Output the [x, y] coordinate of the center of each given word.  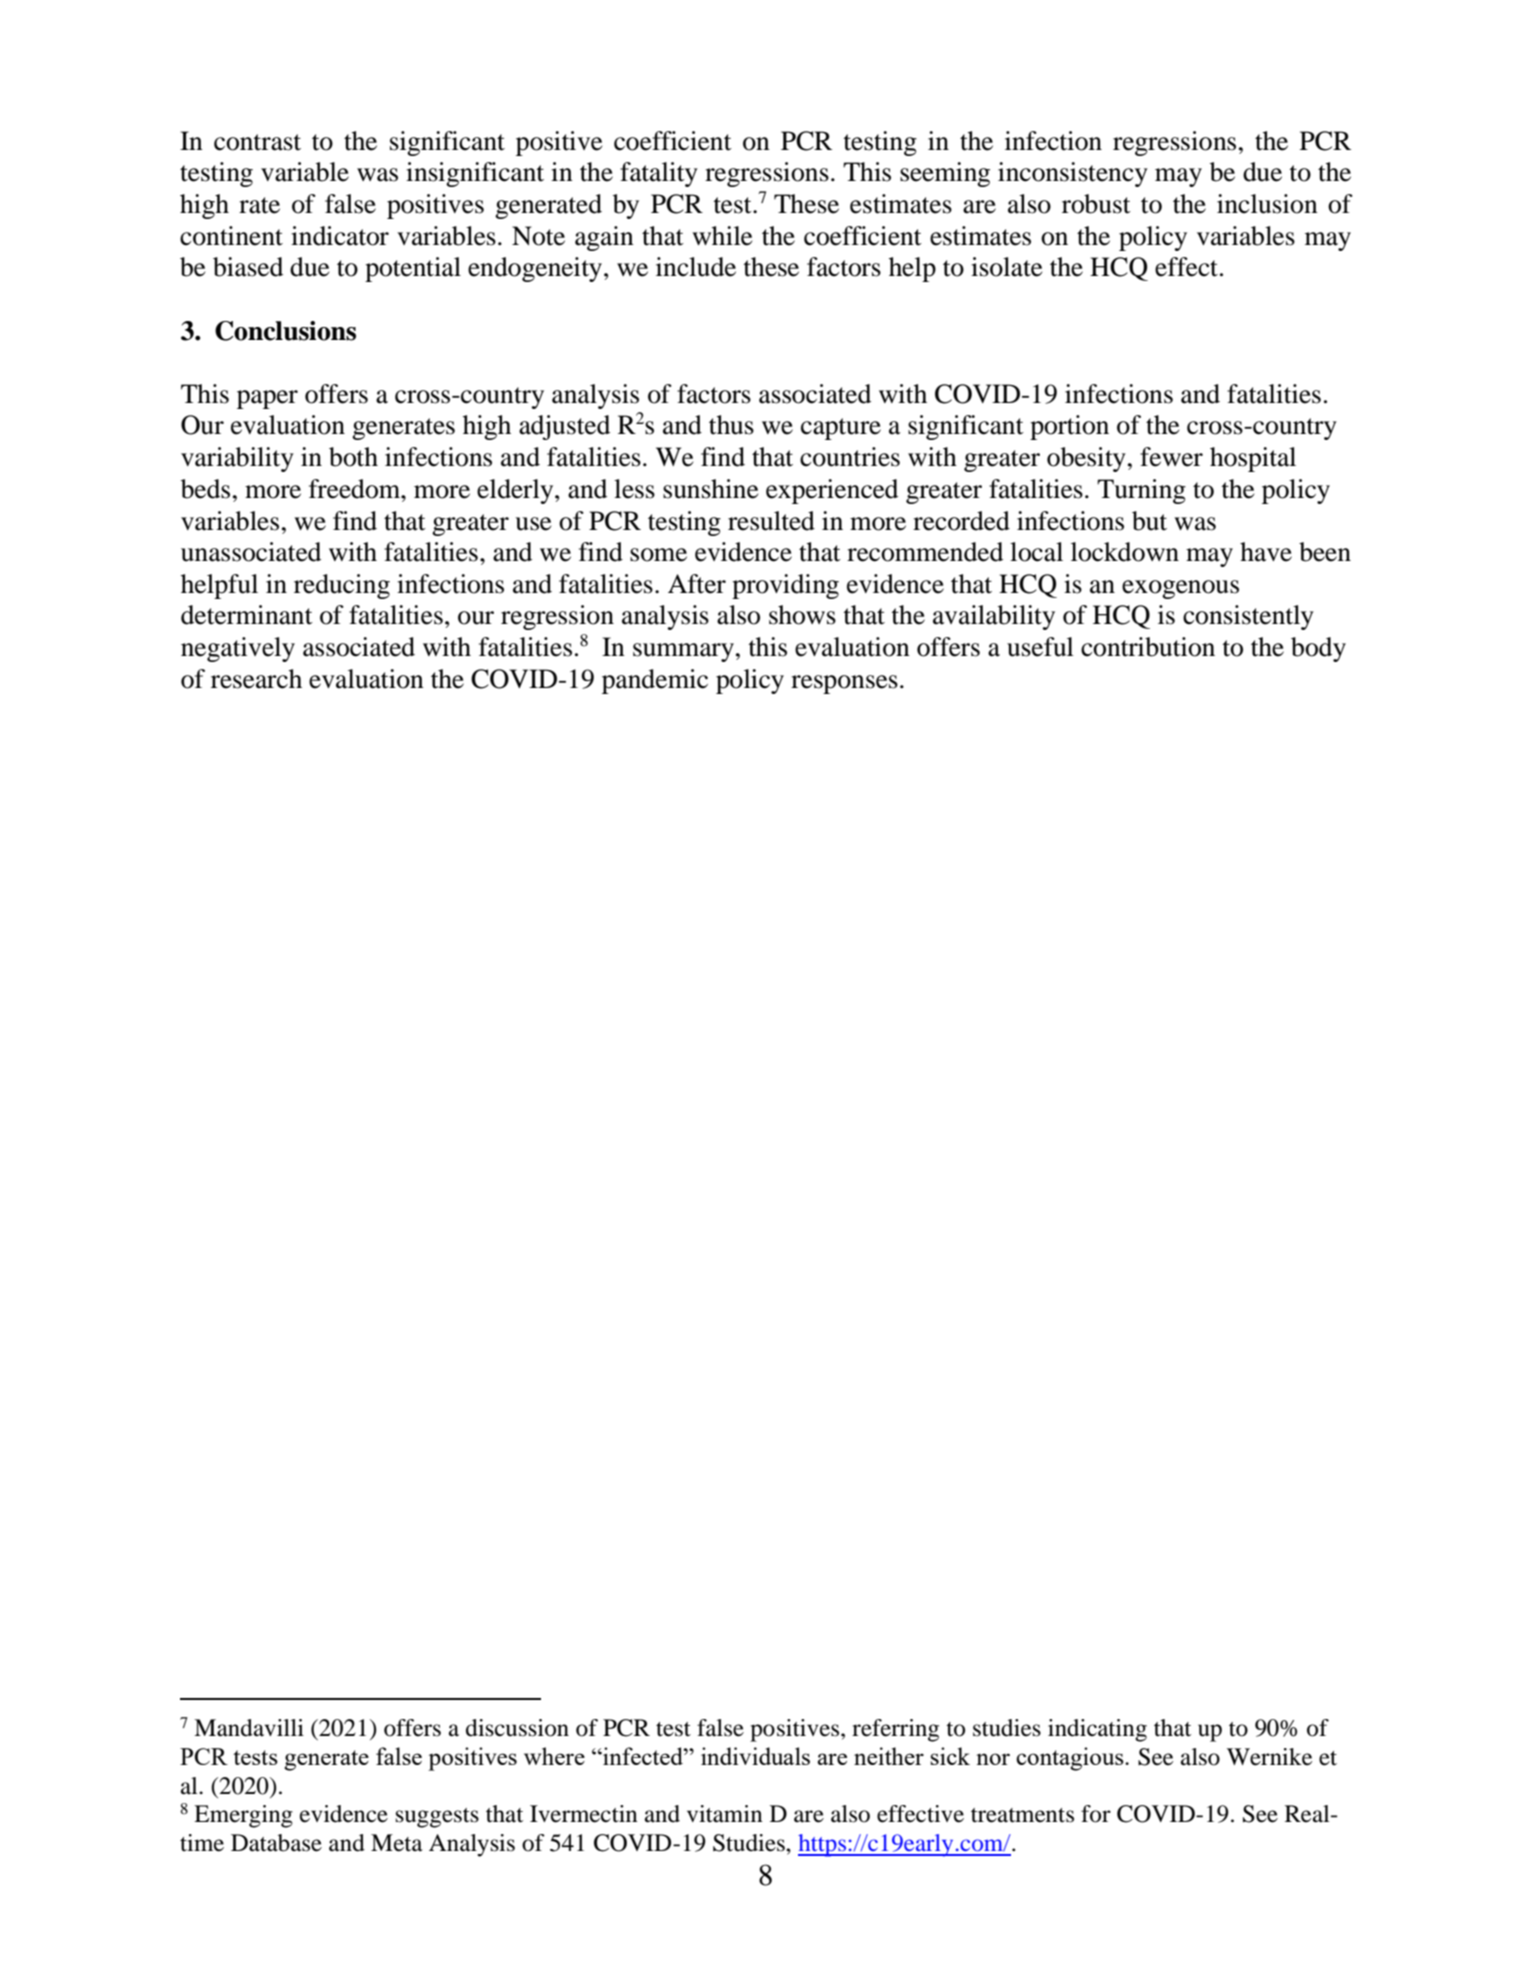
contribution [1148, 647]
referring [895, 1730]
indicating [1097, 1730]
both [353, 457]
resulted [771, 521]
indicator [340, 236]
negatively [238, 649]
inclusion [1267, 204]
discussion [517, 1728]
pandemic [655, 681]
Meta [396, 1843]
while [722, 236]
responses [844, 684]
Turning [1141, 491]
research [256, 679]
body [1318, 649]
